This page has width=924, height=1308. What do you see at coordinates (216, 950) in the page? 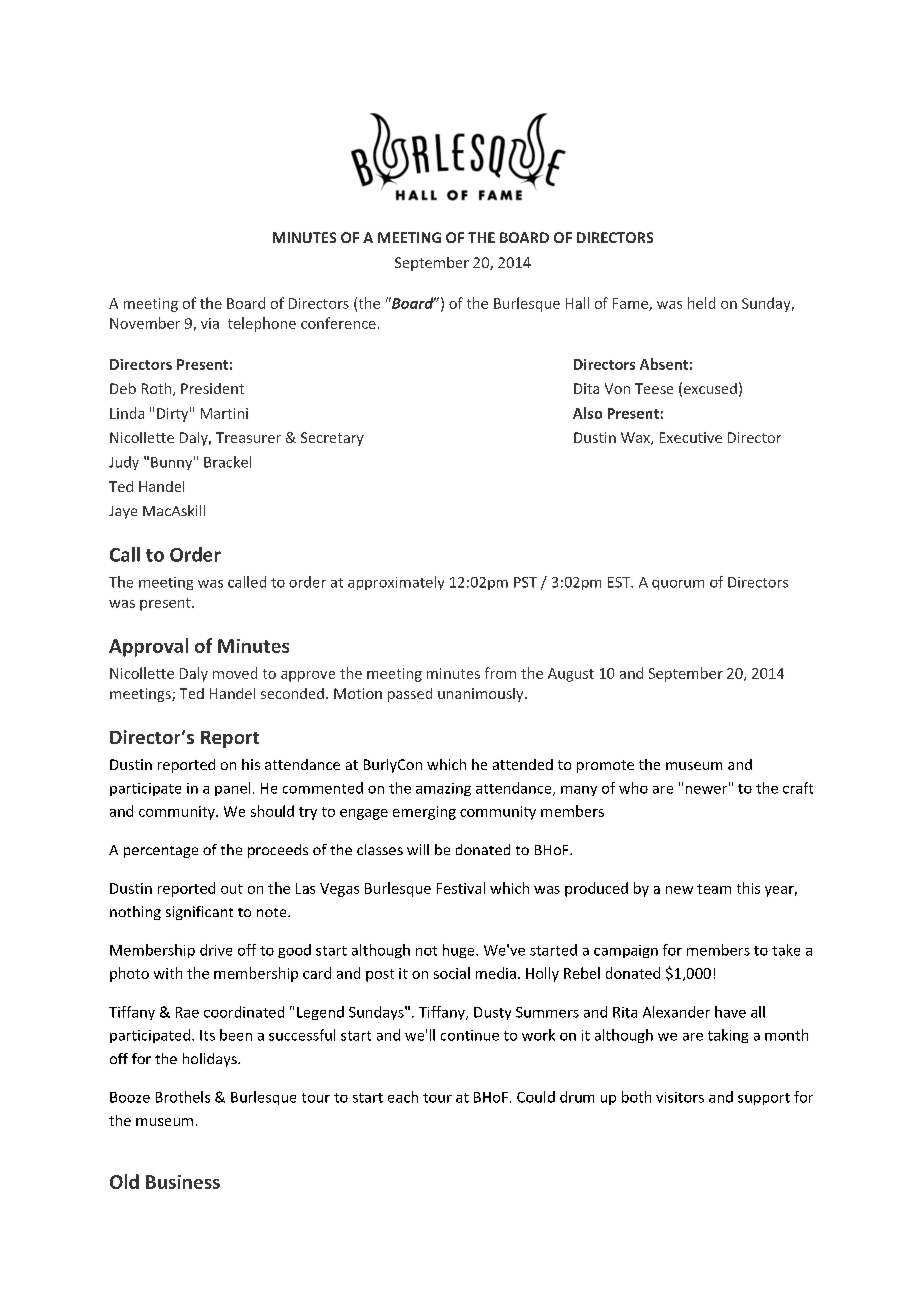
I see `drive` at bounding box center [216, 950].
